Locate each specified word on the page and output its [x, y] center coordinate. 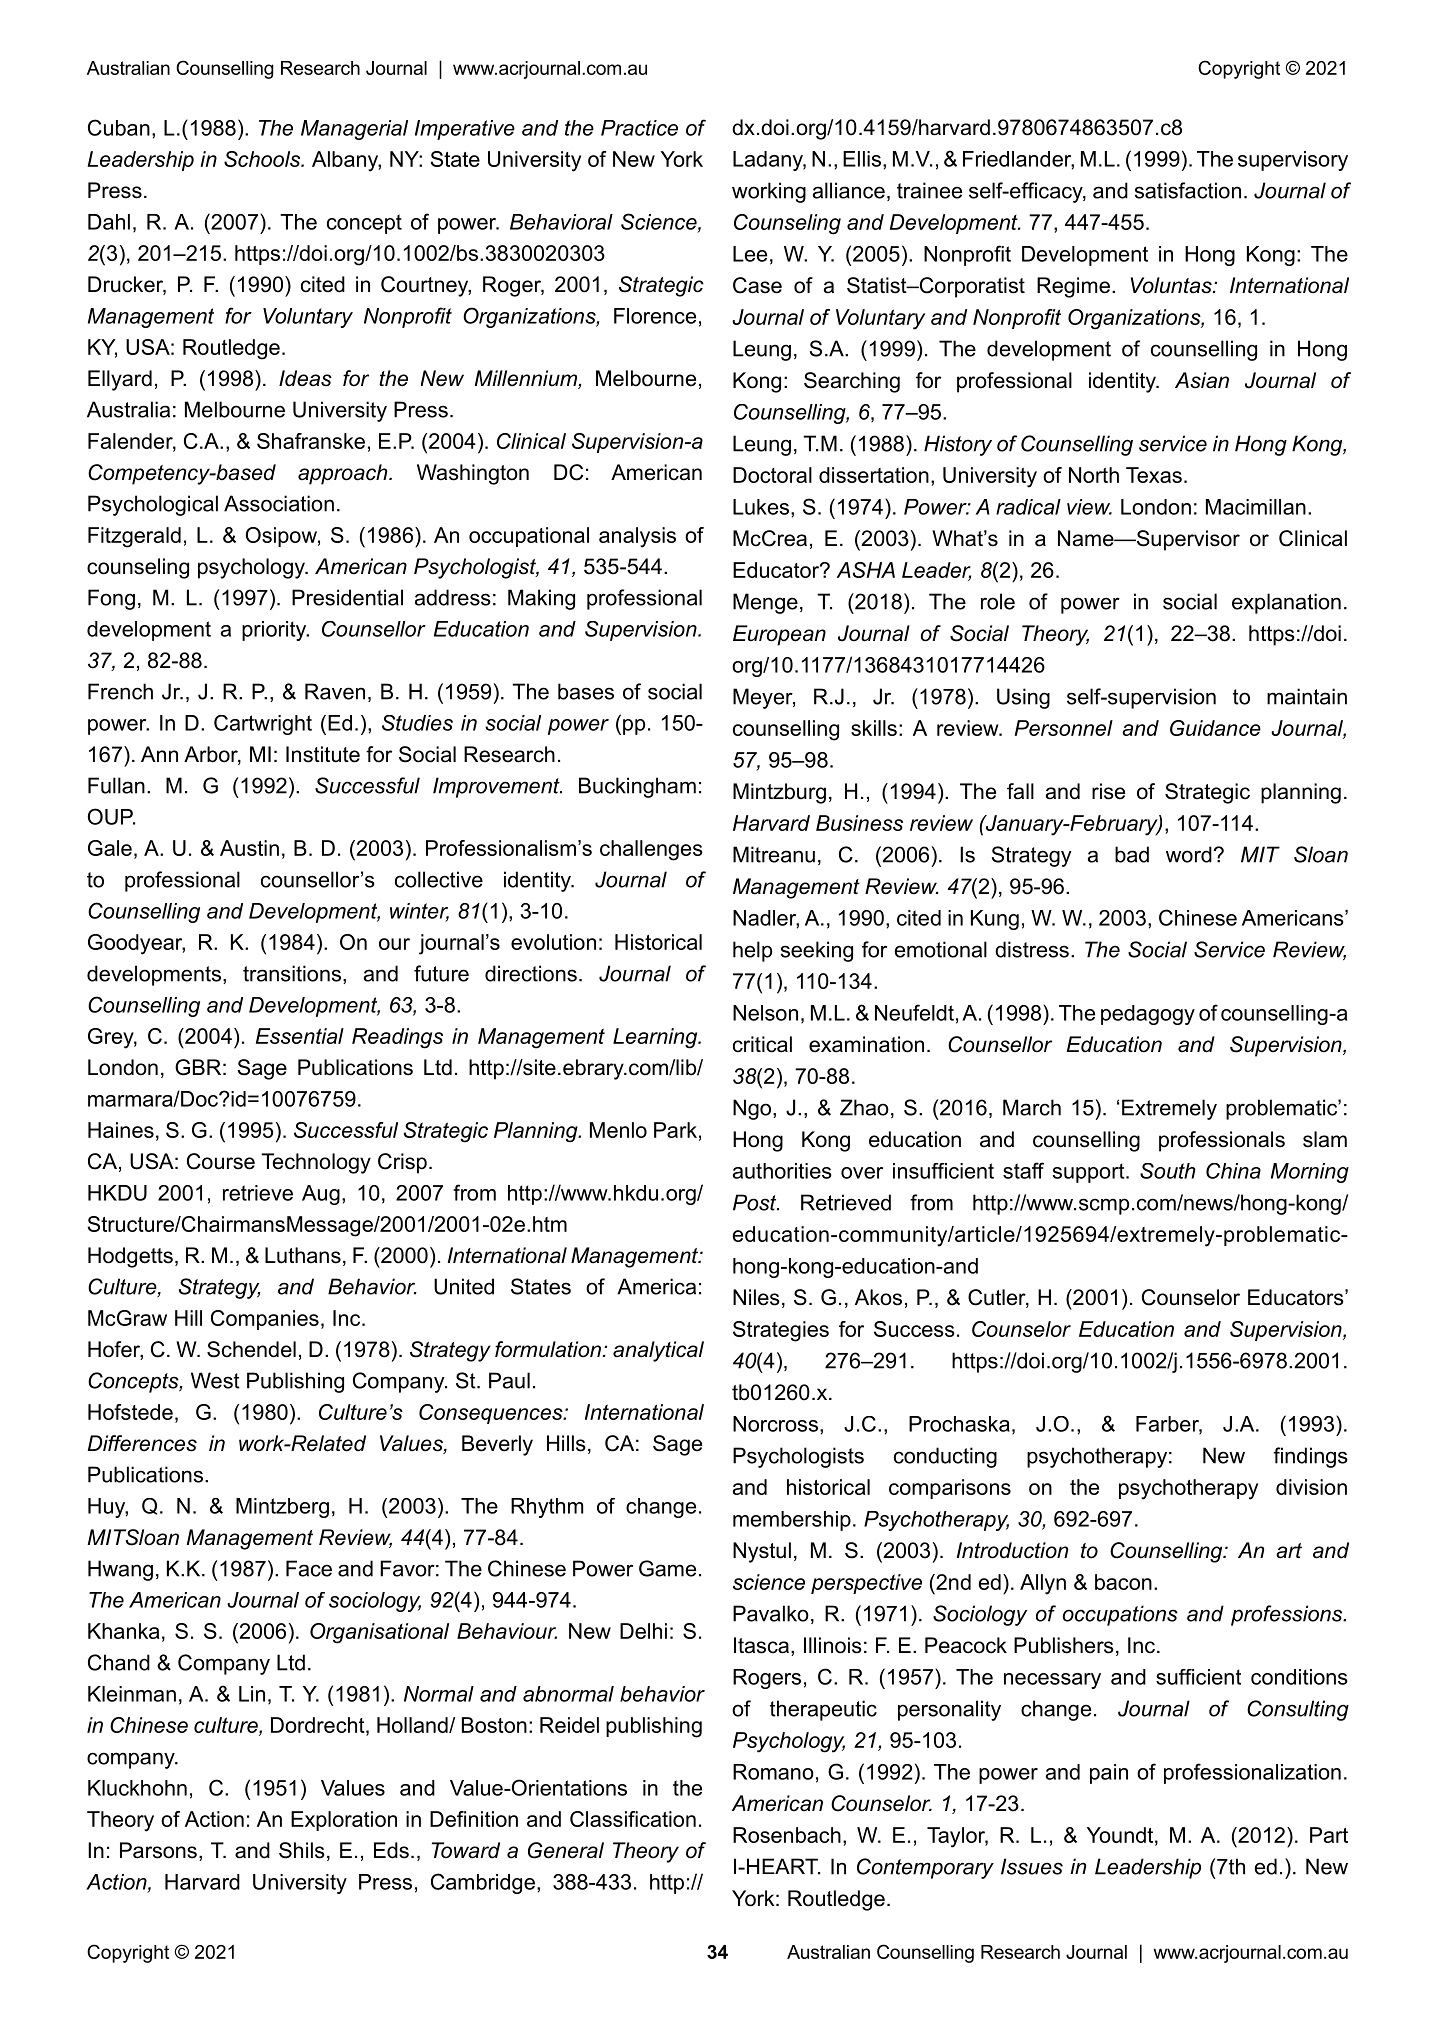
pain [1109, 1774]
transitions [292, 973]
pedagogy [1148, 1015]
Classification [633, 1819]
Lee [750, 254]
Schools [263, 159]
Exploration [344, 1821]
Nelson [765, 1013]
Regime [1073, 287]
